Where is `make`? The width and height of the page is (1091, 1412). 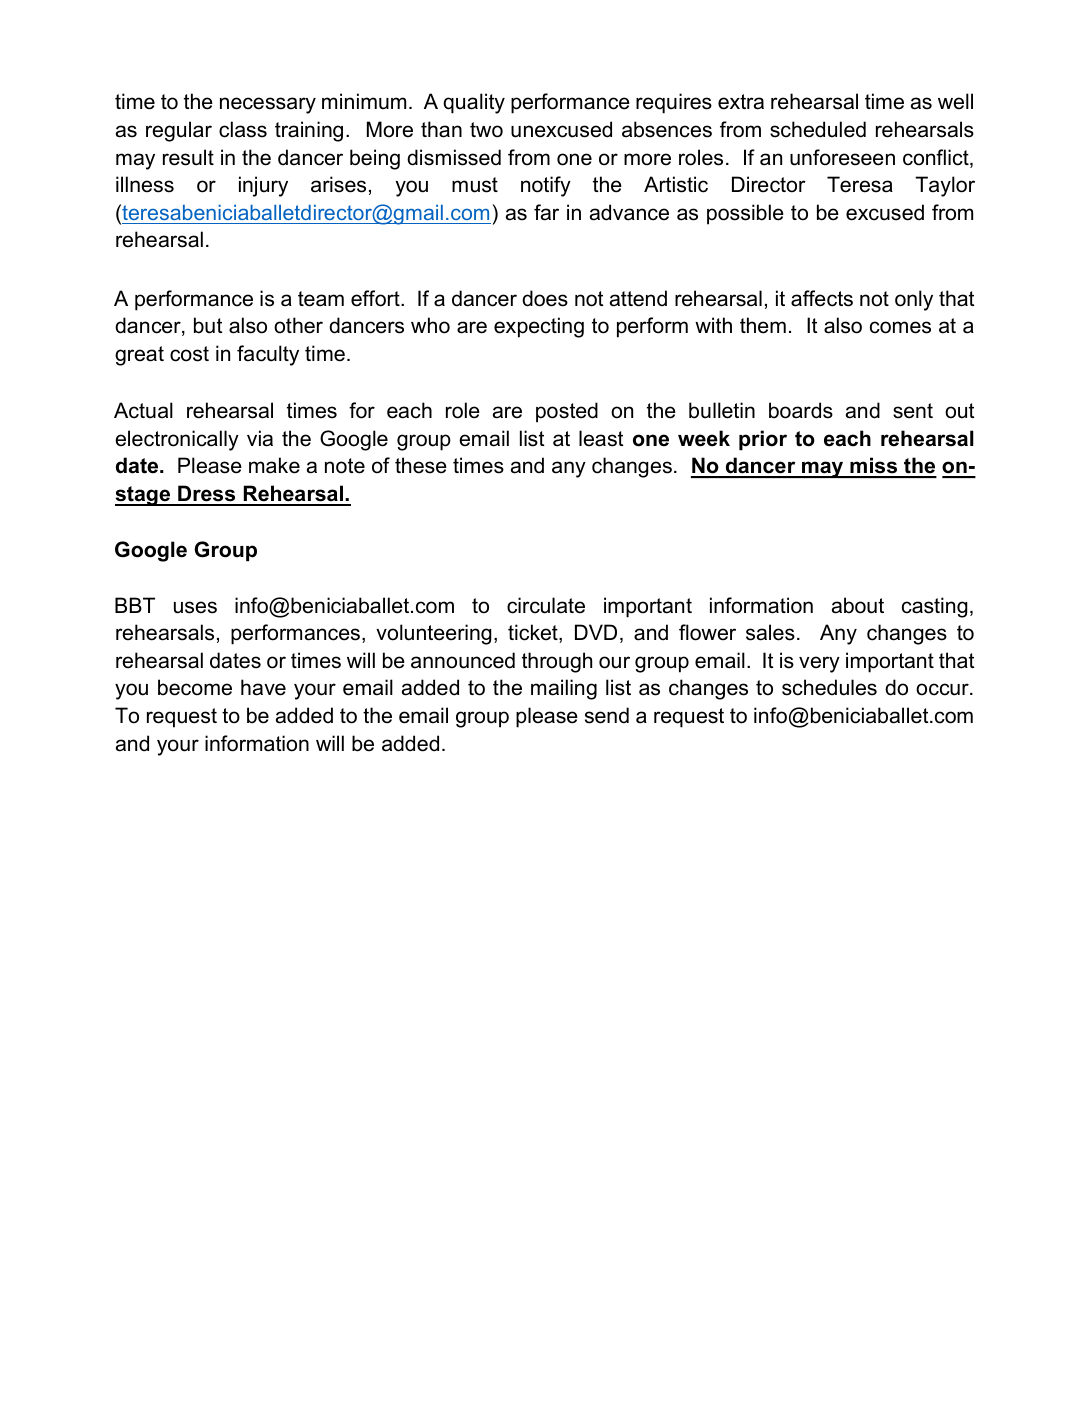 make is located at coordinates (274, 465).
